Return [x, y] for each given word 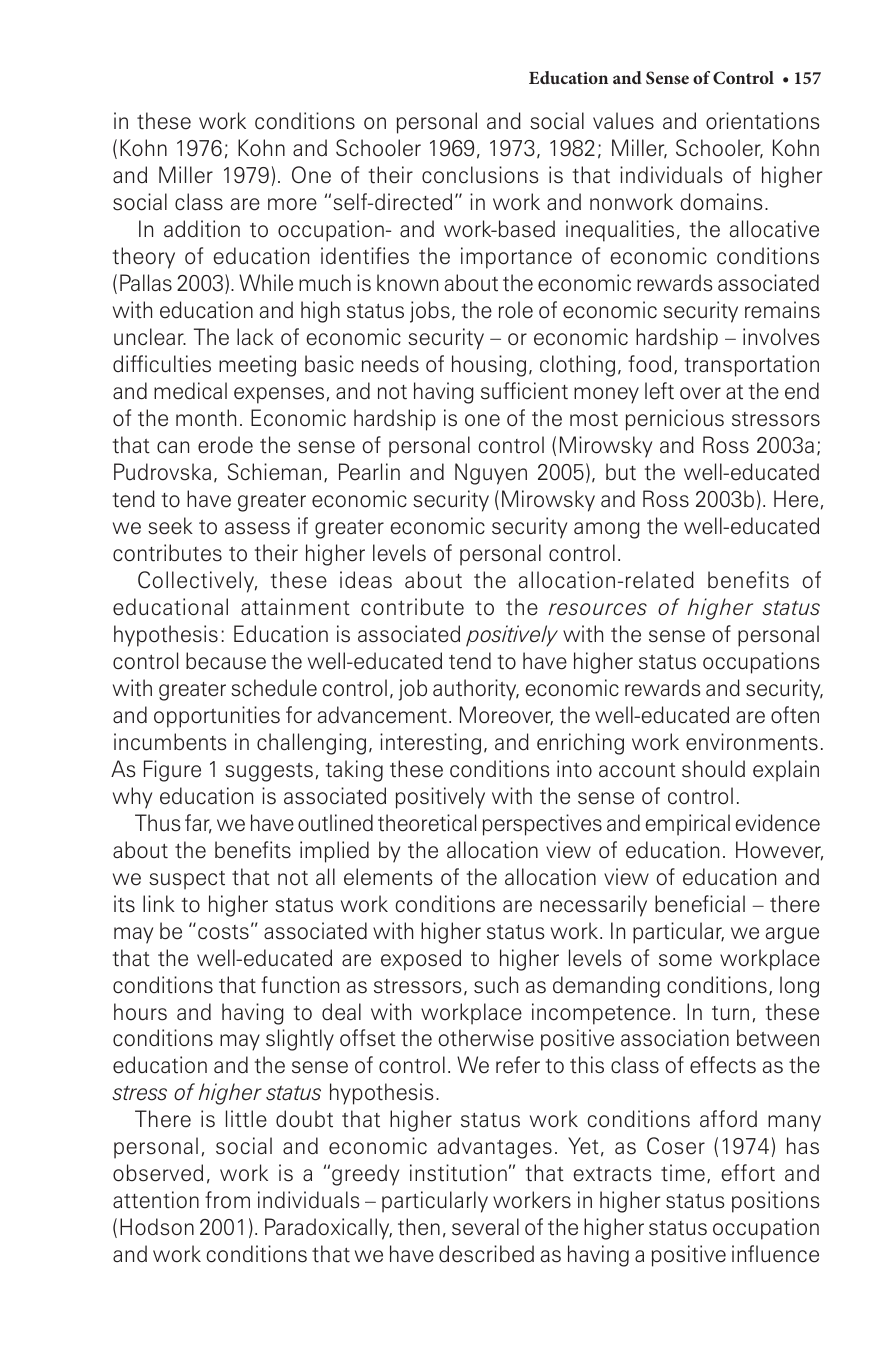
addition [202, 229]
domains [721, 202]
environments [752, 742]
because [226, 661]
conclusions [480, 175]
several [485, 1227]
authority [476, 690]
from [227, 1200]
